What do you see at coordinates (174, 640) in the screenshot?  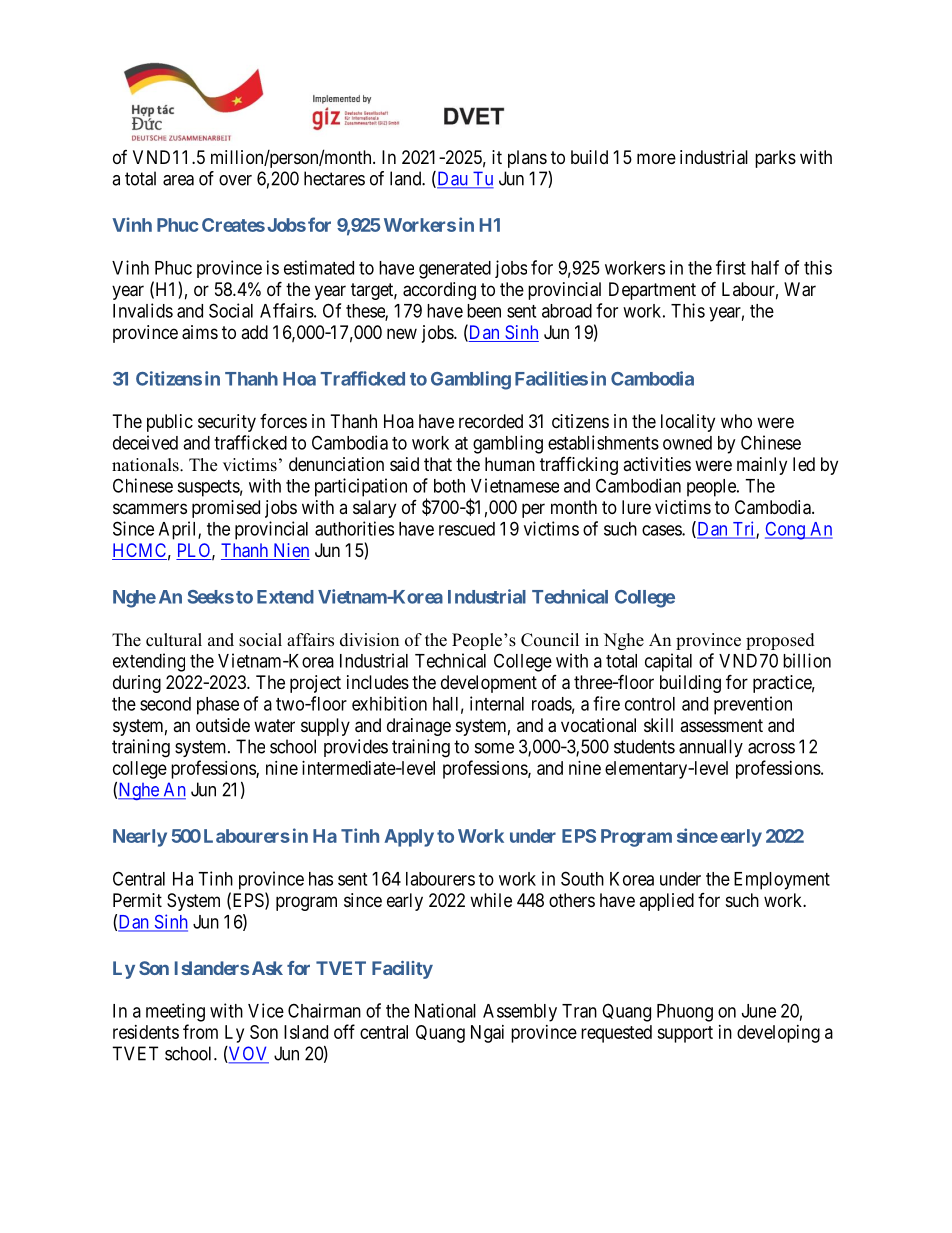 I see `cultural` at bounding box center [174, 640].
